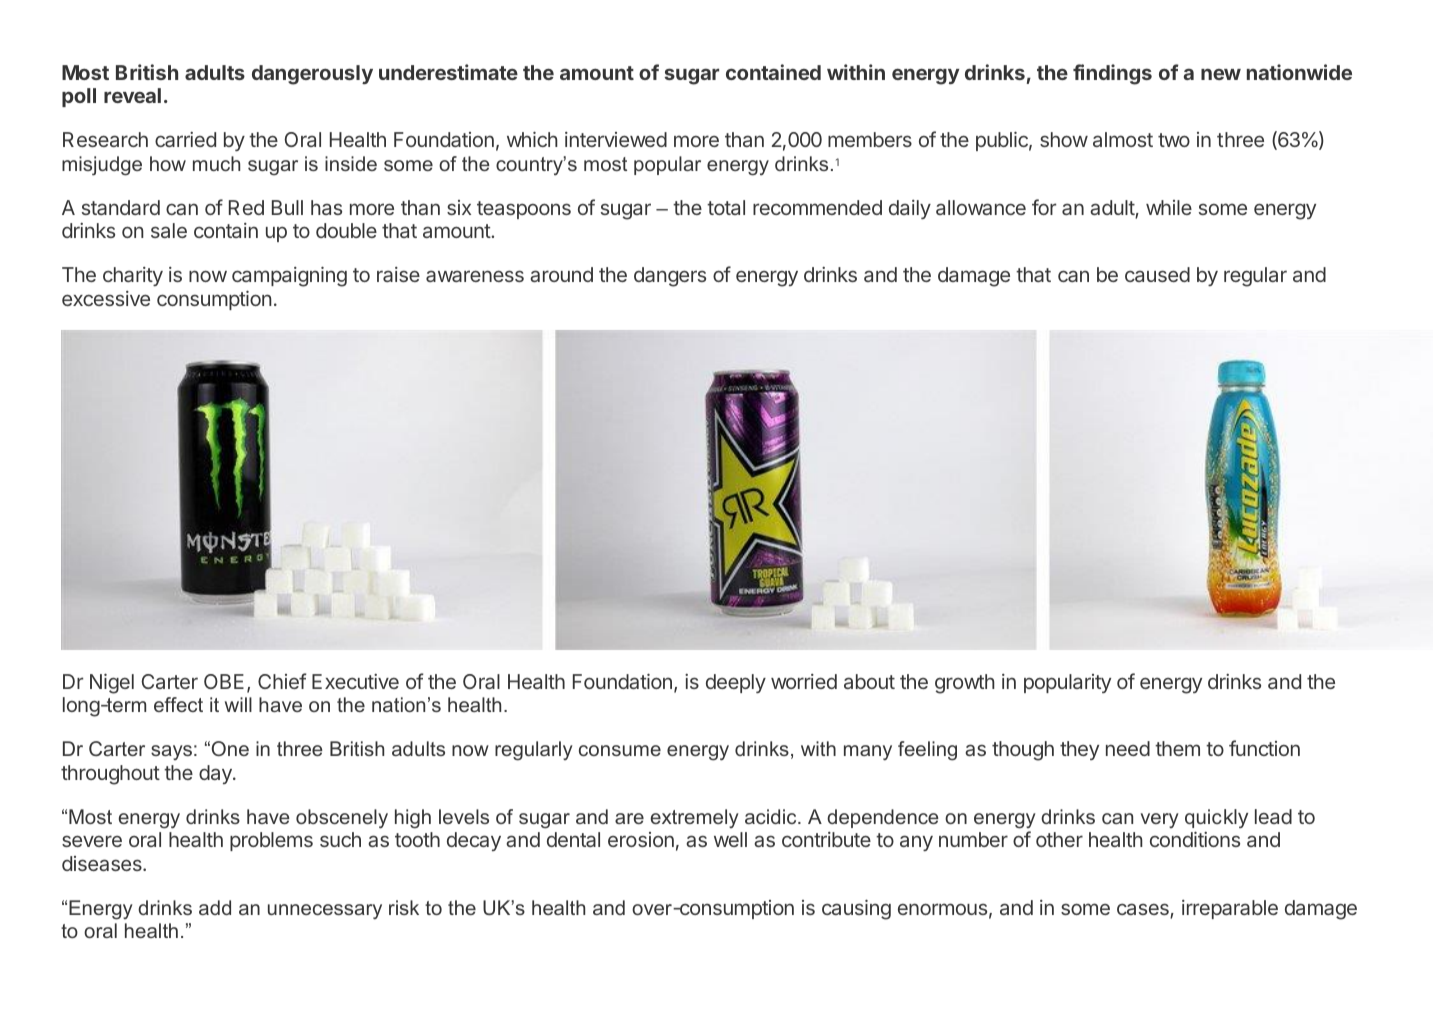 The width and height of the screenshot is (1433, 1013). What do you see at coordinates (1169, 207) in the screenshot?
I see `while` at bounding box center [1169, 207].
